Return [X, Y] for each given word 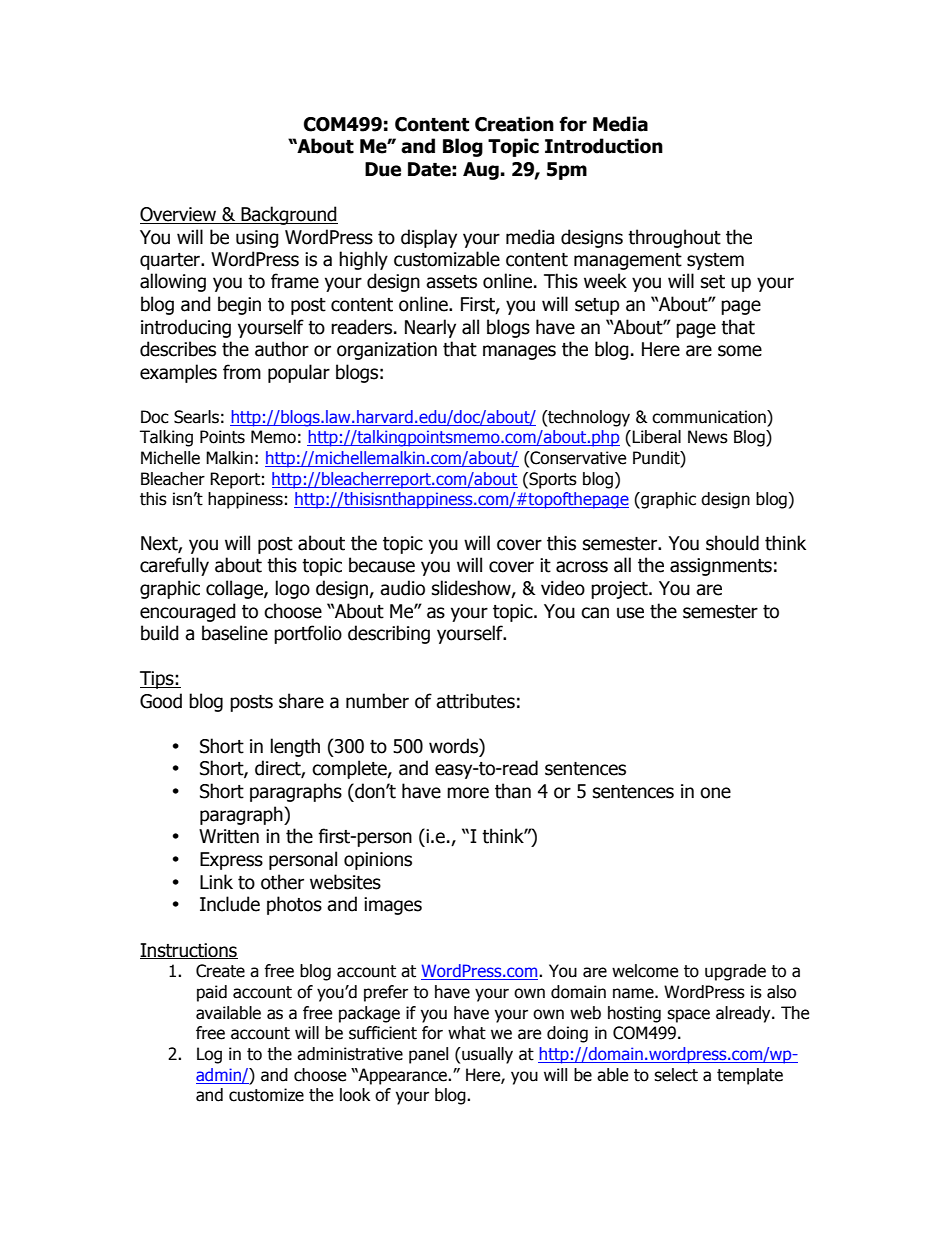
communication [710, 417]
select [676, 1075]
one [715, 793]
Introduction [604, 146]
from [242, 372]
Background [288, 215]
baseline [235, 633]
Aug [481, 171]
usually [486, 1055]
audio [402, 588]
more [468, 793]
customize [266, 1095]
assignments [721, 567]
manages [519, 352]
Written [229, 836]
